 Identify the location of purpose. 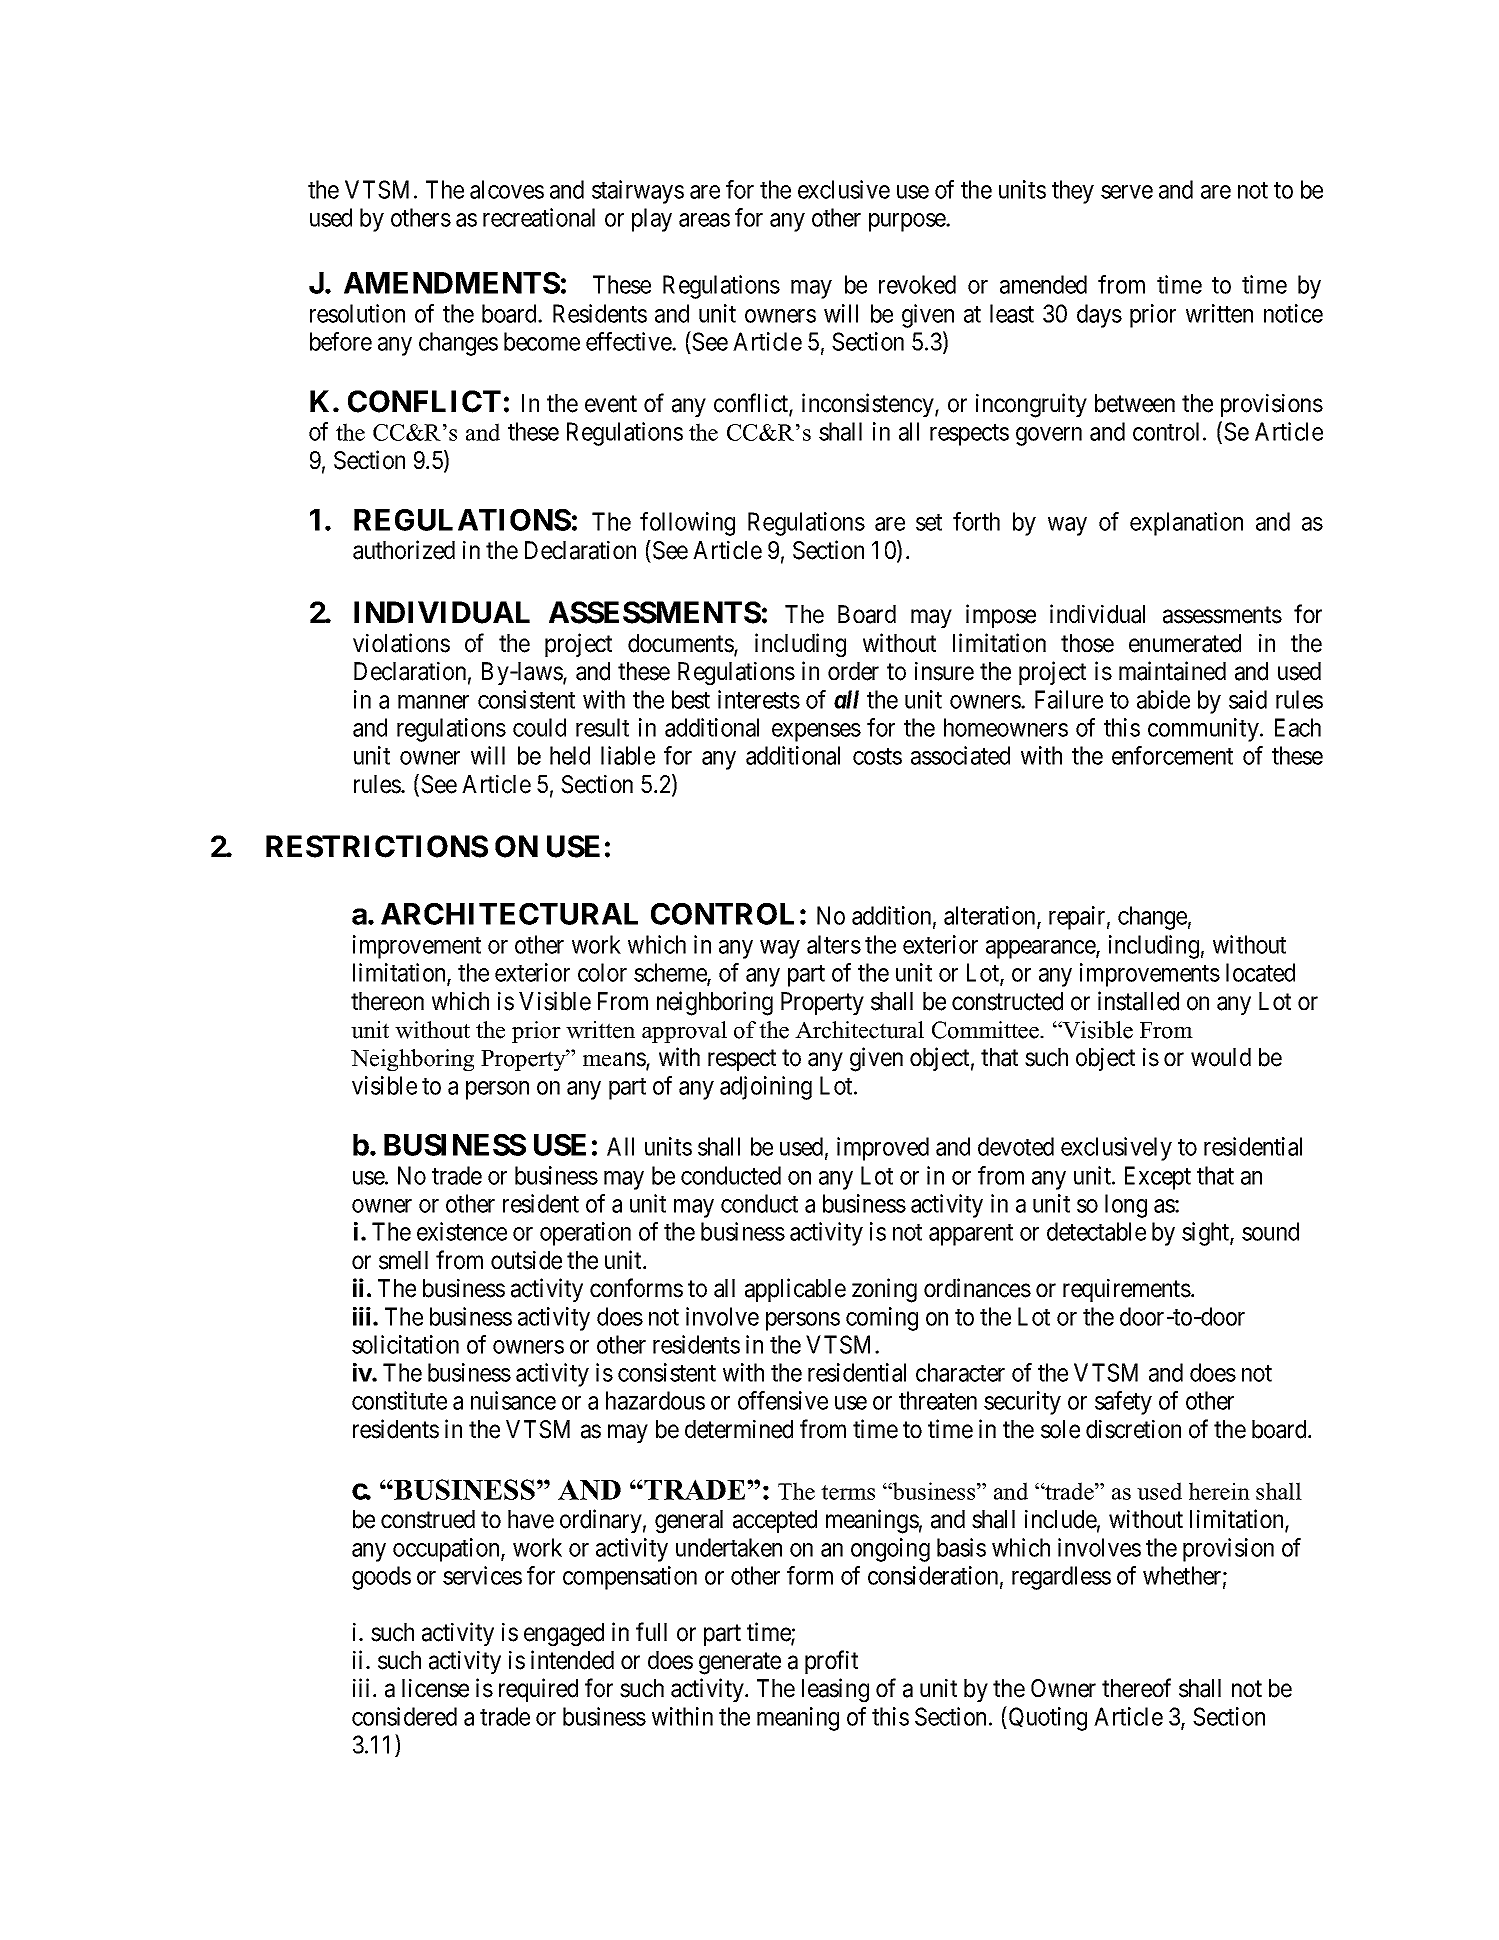
(908, 222).
